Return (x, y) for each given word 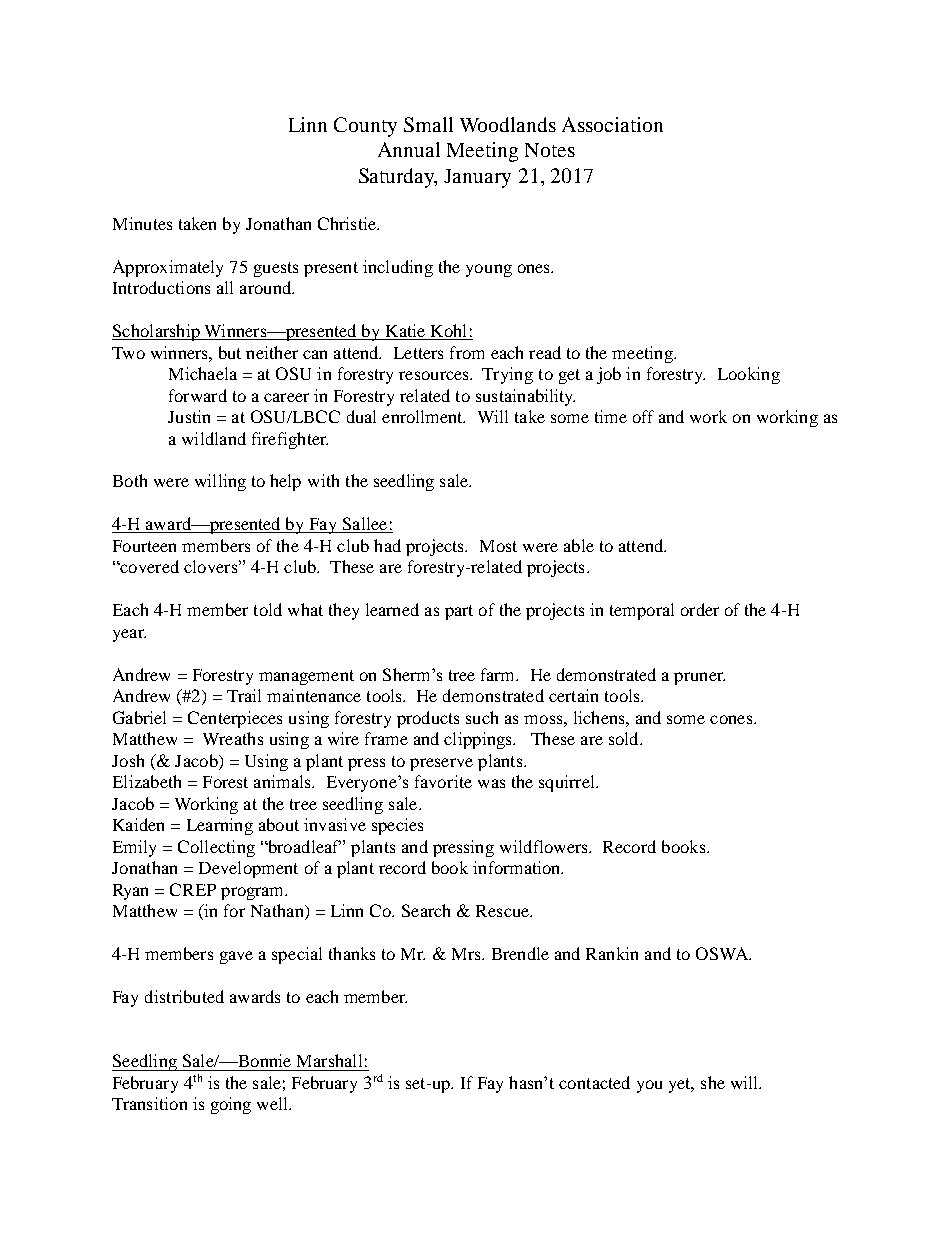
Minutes (142, 223)
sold (625, 738)
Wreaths (233, 738)
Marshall (329, 1060)
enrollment (423, 416)
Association (612, 124)
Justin (189, 416)
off (643, 416)
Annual (409, 149)
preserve (441, 764)
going (231, 1105)
